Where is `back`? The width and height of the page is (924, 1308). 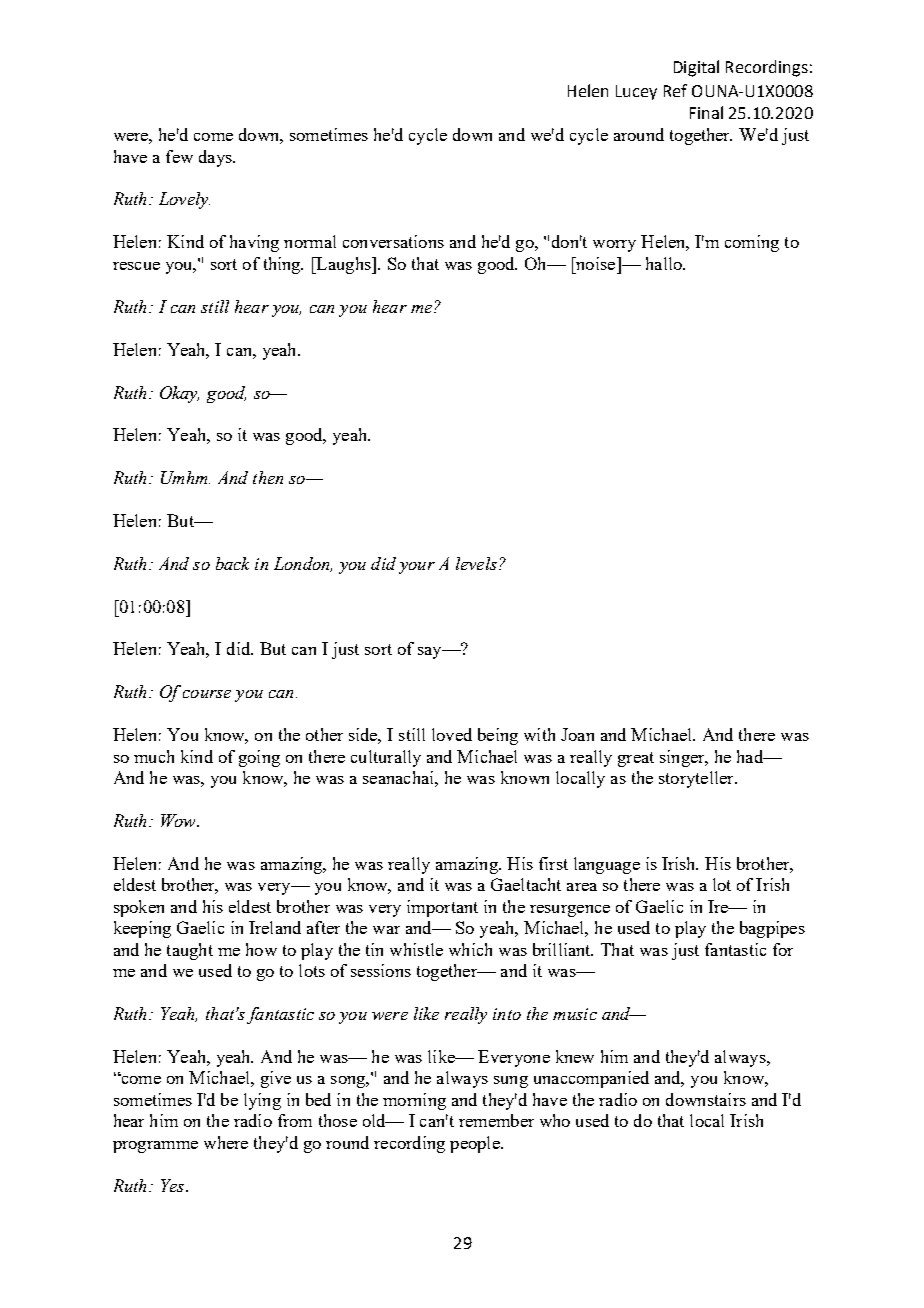
back is located at coordinates (232, 563).
